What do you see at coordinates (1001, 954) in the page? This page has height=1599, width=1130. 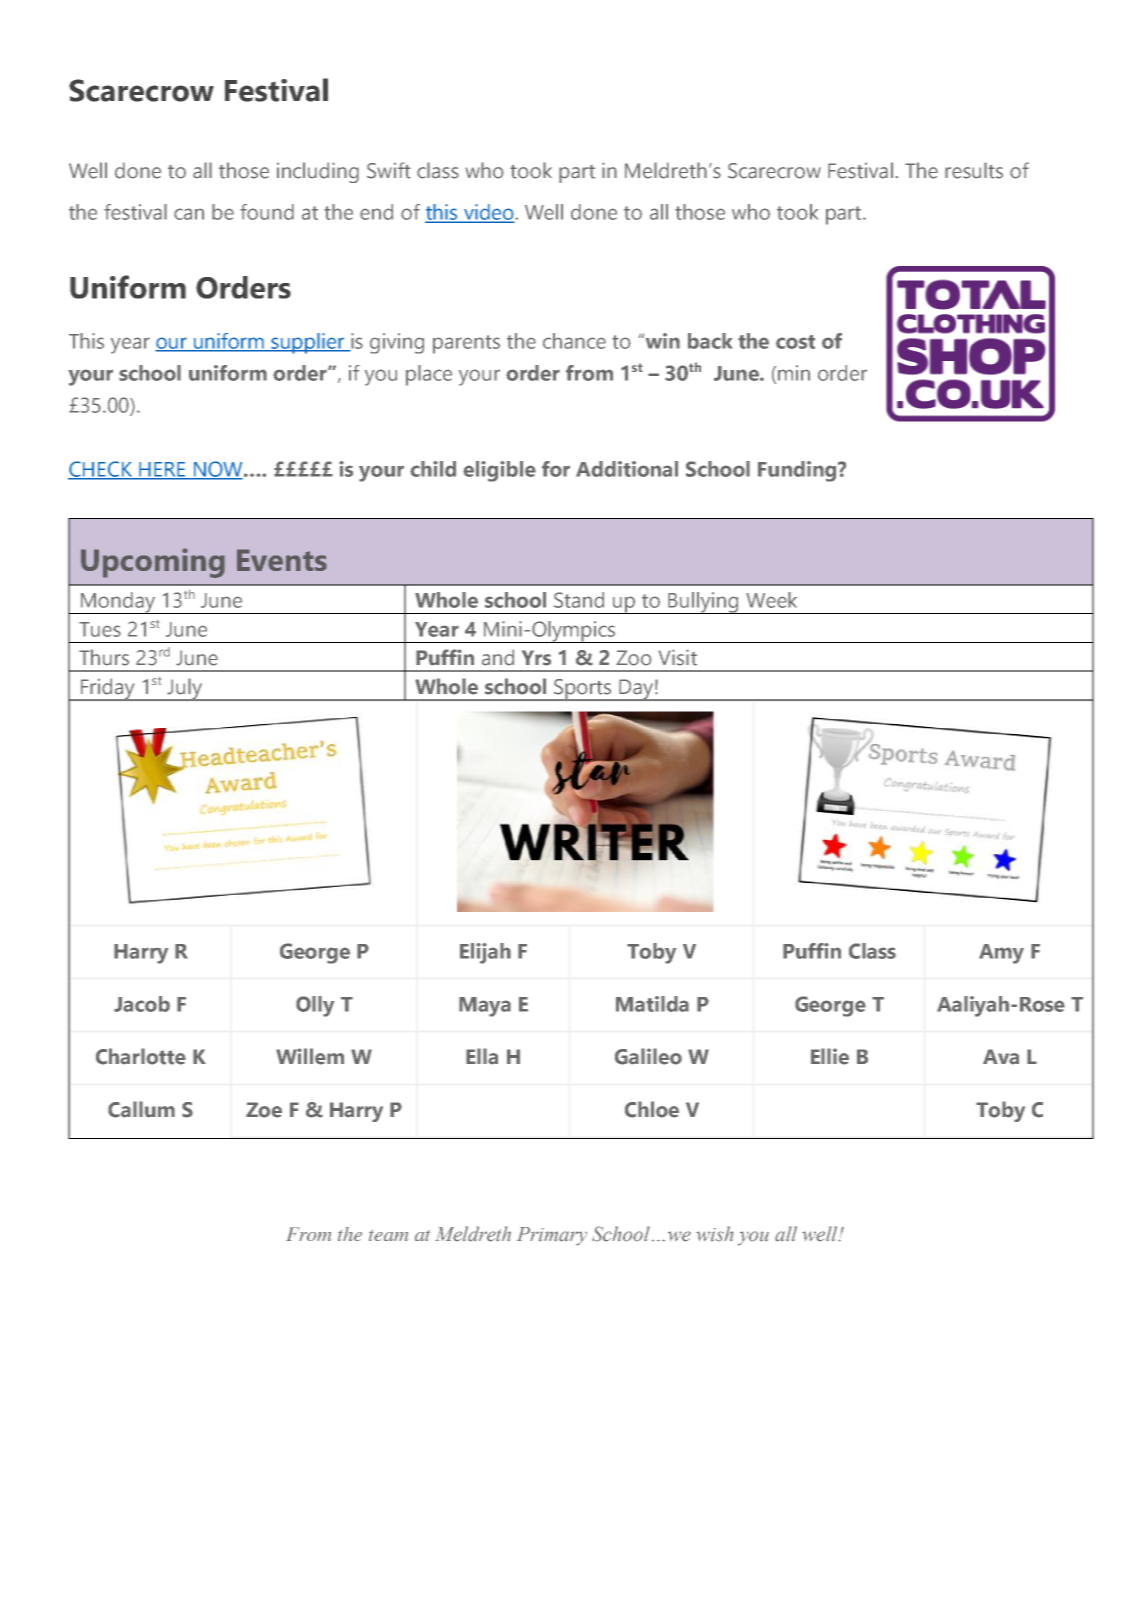 I see `Amy` at bounding box center [1001, 954].
